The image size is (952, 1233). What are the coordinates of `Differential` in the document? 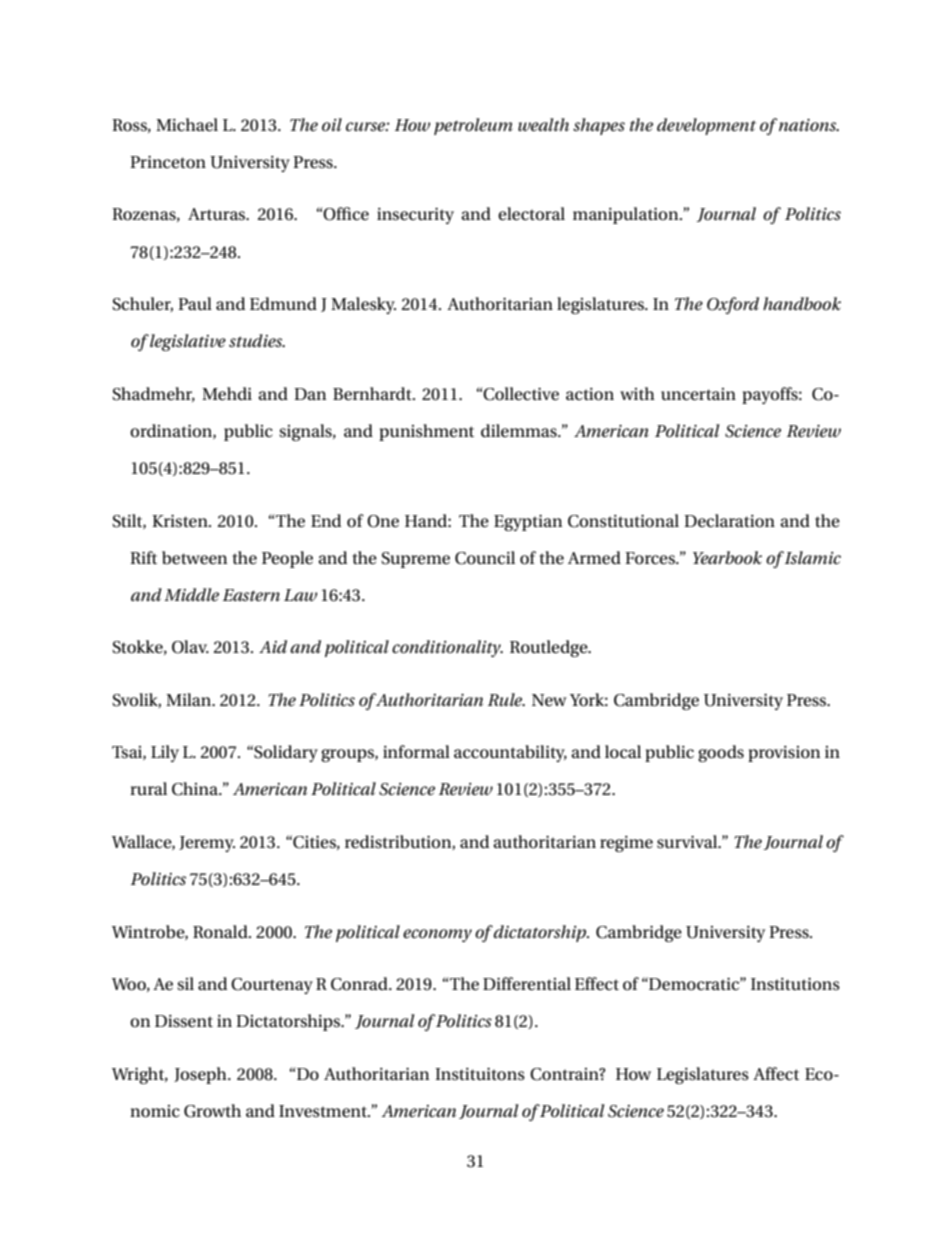 It's located at (527, 984).
